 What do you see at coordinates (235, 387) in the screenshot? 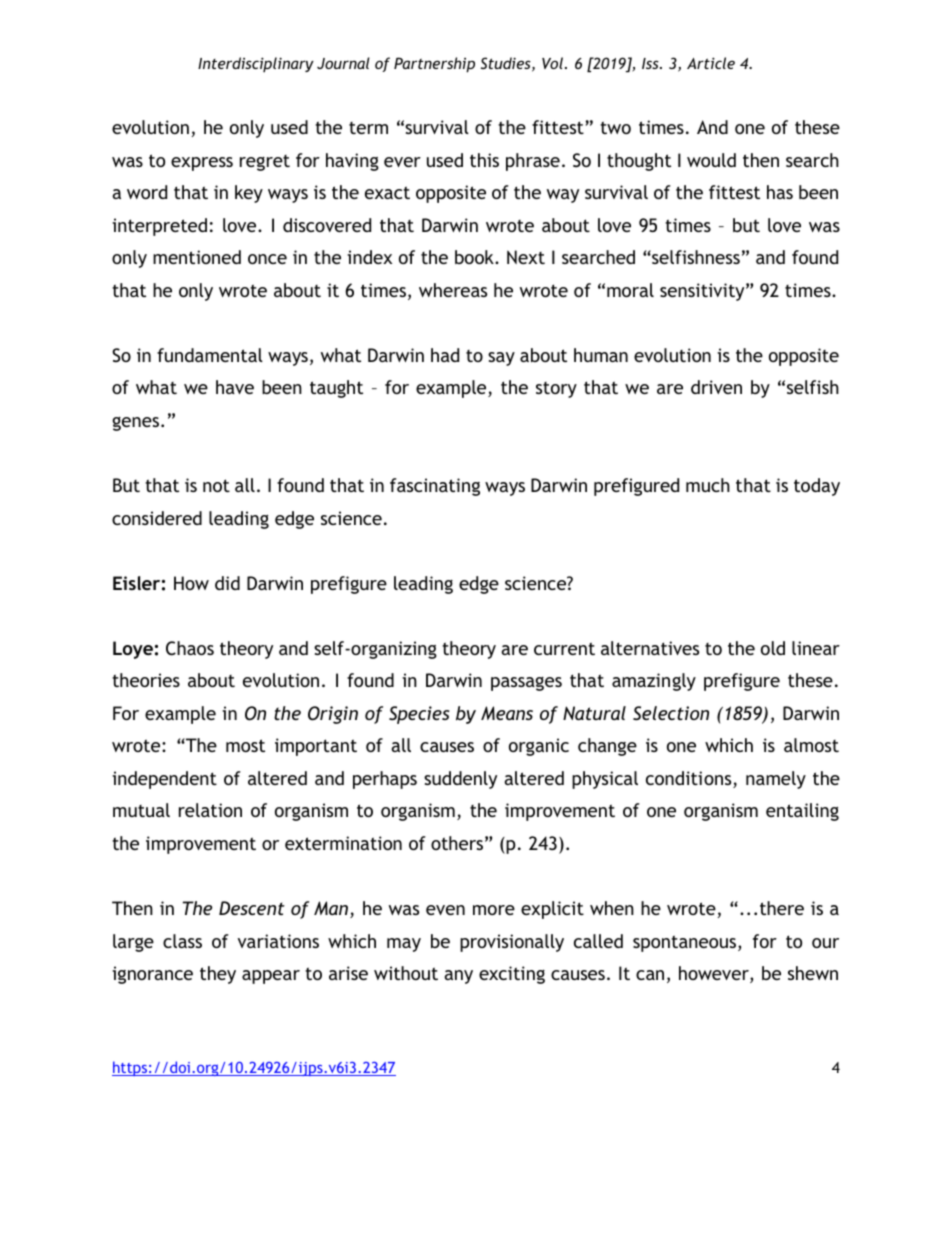
I see `have` at bounding box center [235, 387].
